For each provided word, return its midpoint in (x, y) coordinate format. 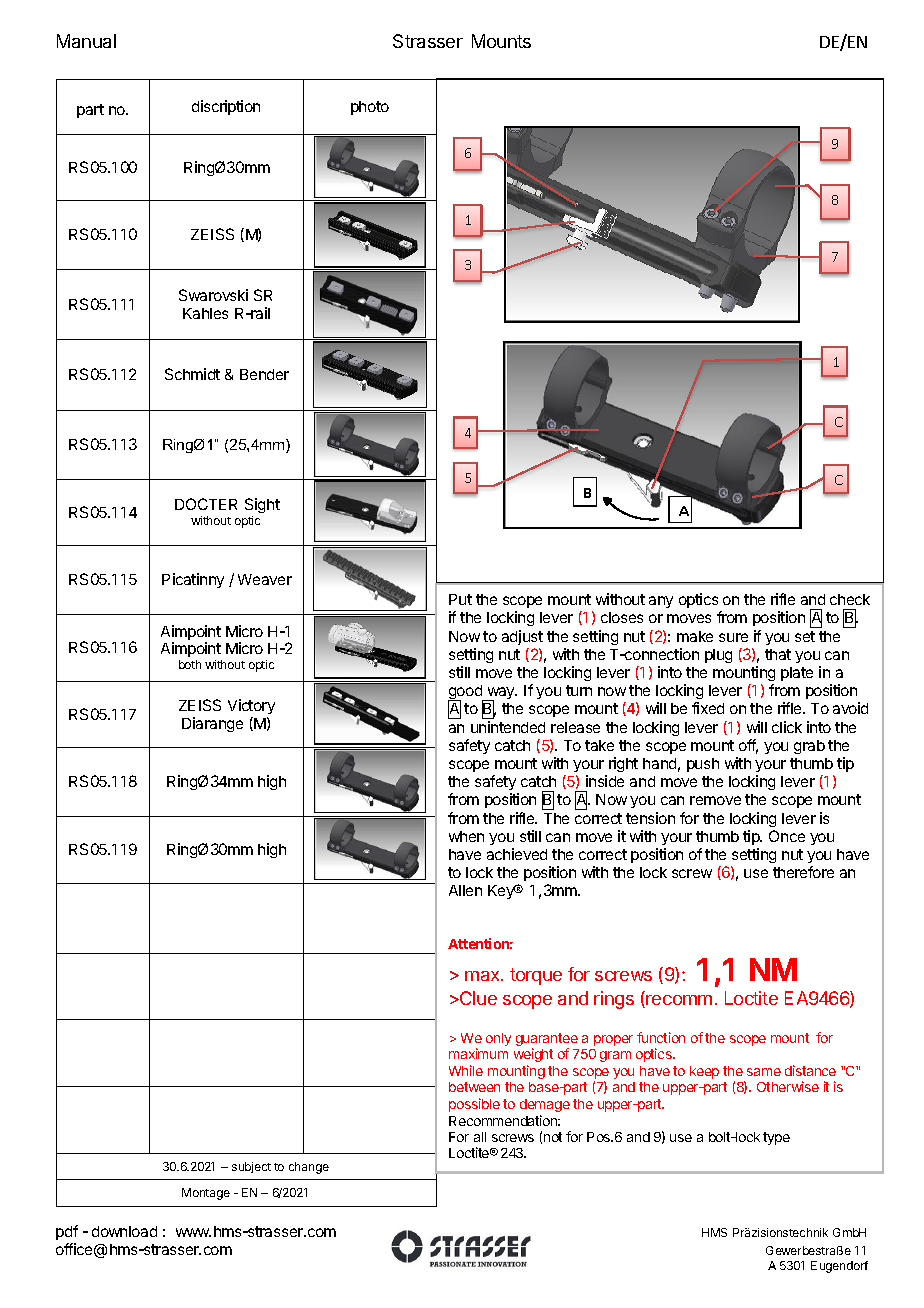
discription (226, 107)
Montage (206, 1194)
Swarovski (213, 295)
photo (370, 108)
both (190, 664)
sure (733, 637)
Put (460, 599)
